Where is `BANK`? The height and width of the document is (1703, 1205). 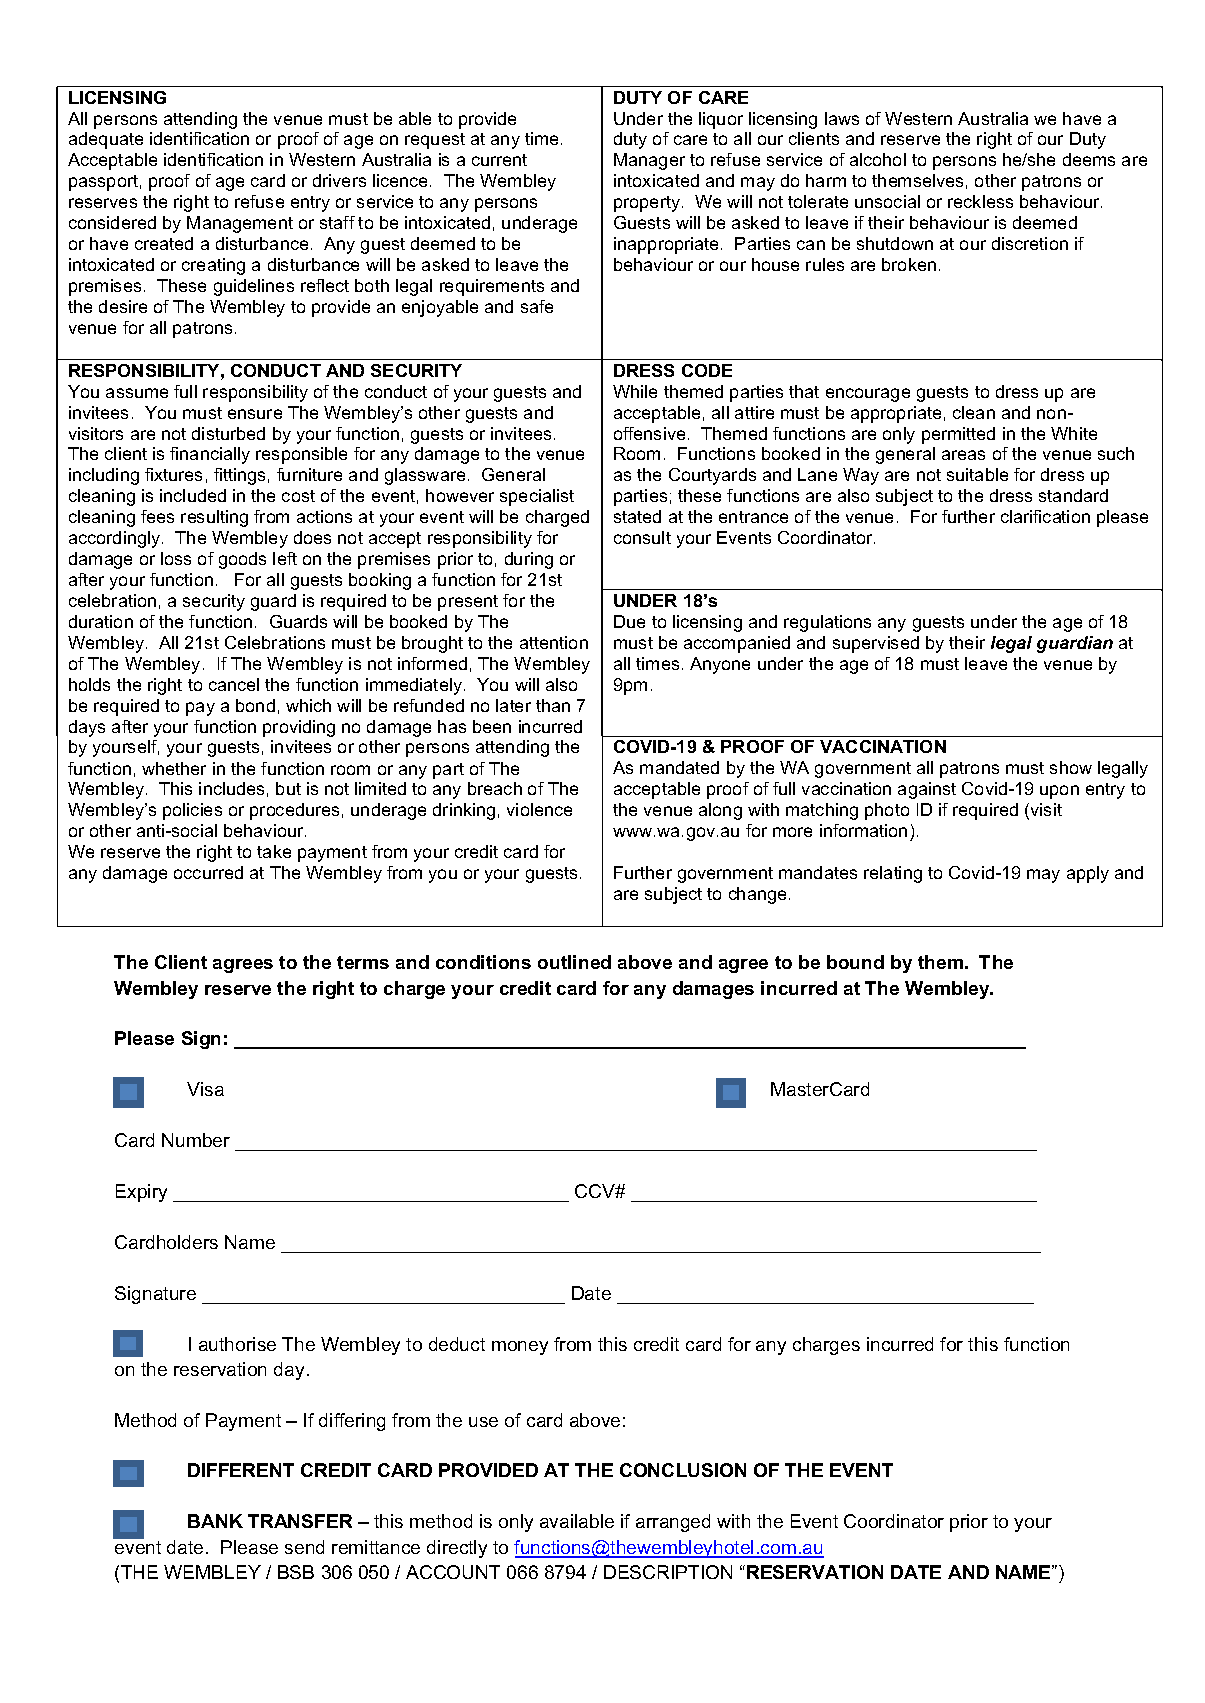 BANK is located at coordinates (215, 1521).
